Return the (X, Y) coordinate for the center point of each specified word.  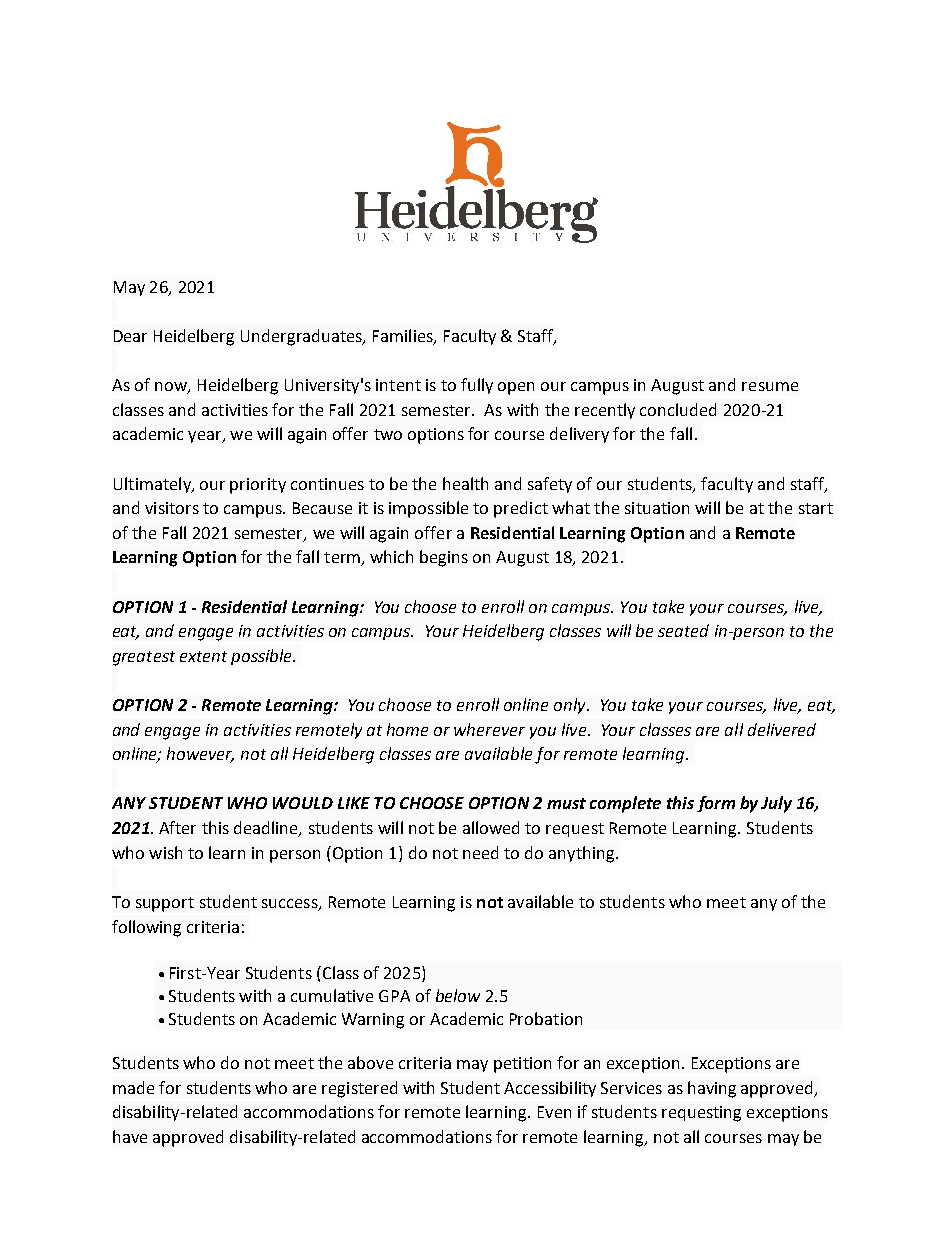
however (200, 755)
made (133, 1087)
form (716, 804)
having (712, 1089)
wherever (489, 729)
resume (770, 386)
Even (554, 1112)
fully (477, 386)
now (172, 388)
